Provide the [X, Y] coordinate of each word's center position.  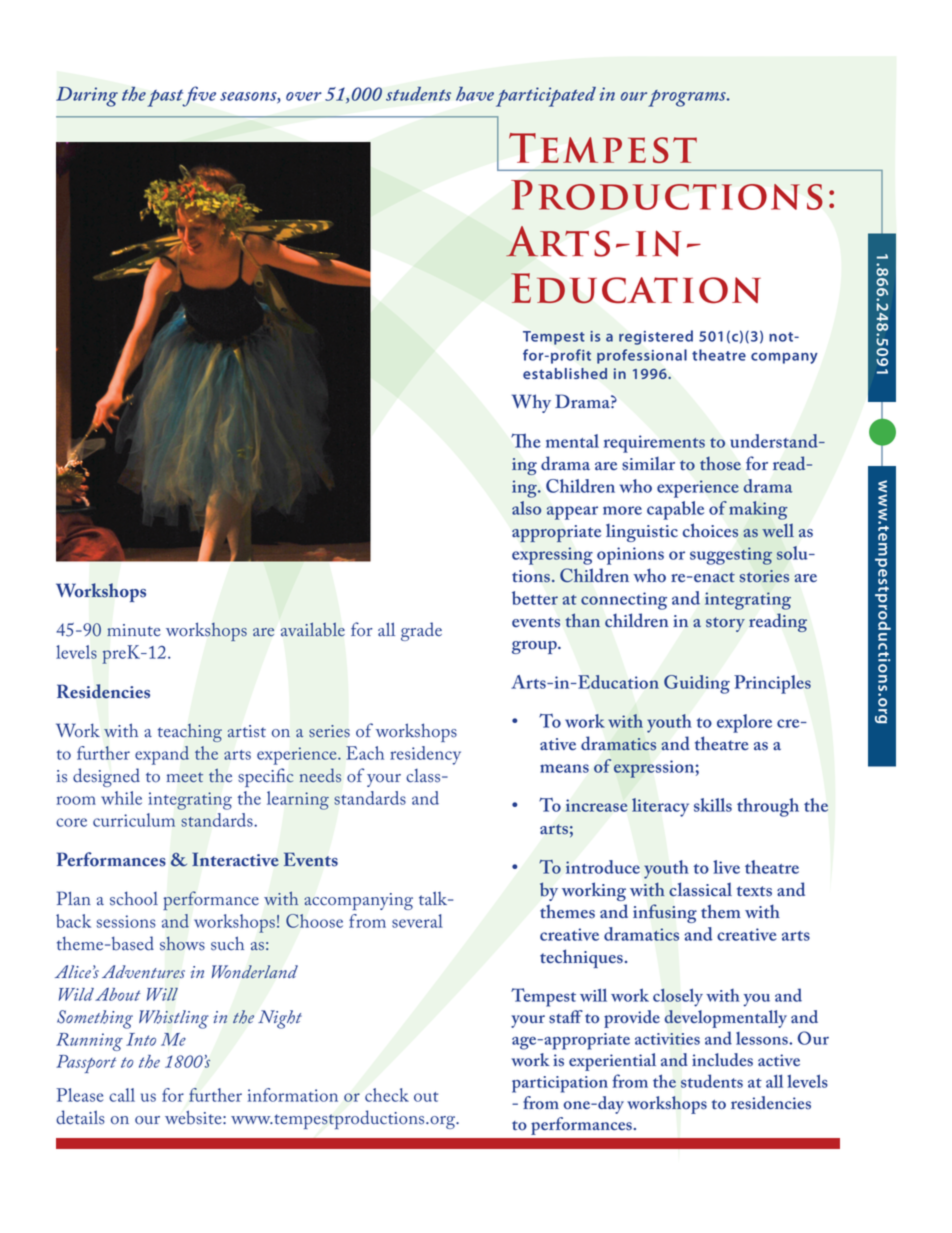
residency [425, 755]
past [166, 98]
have [475, 94]
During [87, 97]
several [417, 921]
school [134, 898]
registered [656, 337]
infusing [665, 913]
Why [531, 403]
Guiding [697, 684]
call [122, 1095]
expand [162, 755]
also [526, 508]
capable [675, 510]
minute [134, 630]
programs [688, 98]
